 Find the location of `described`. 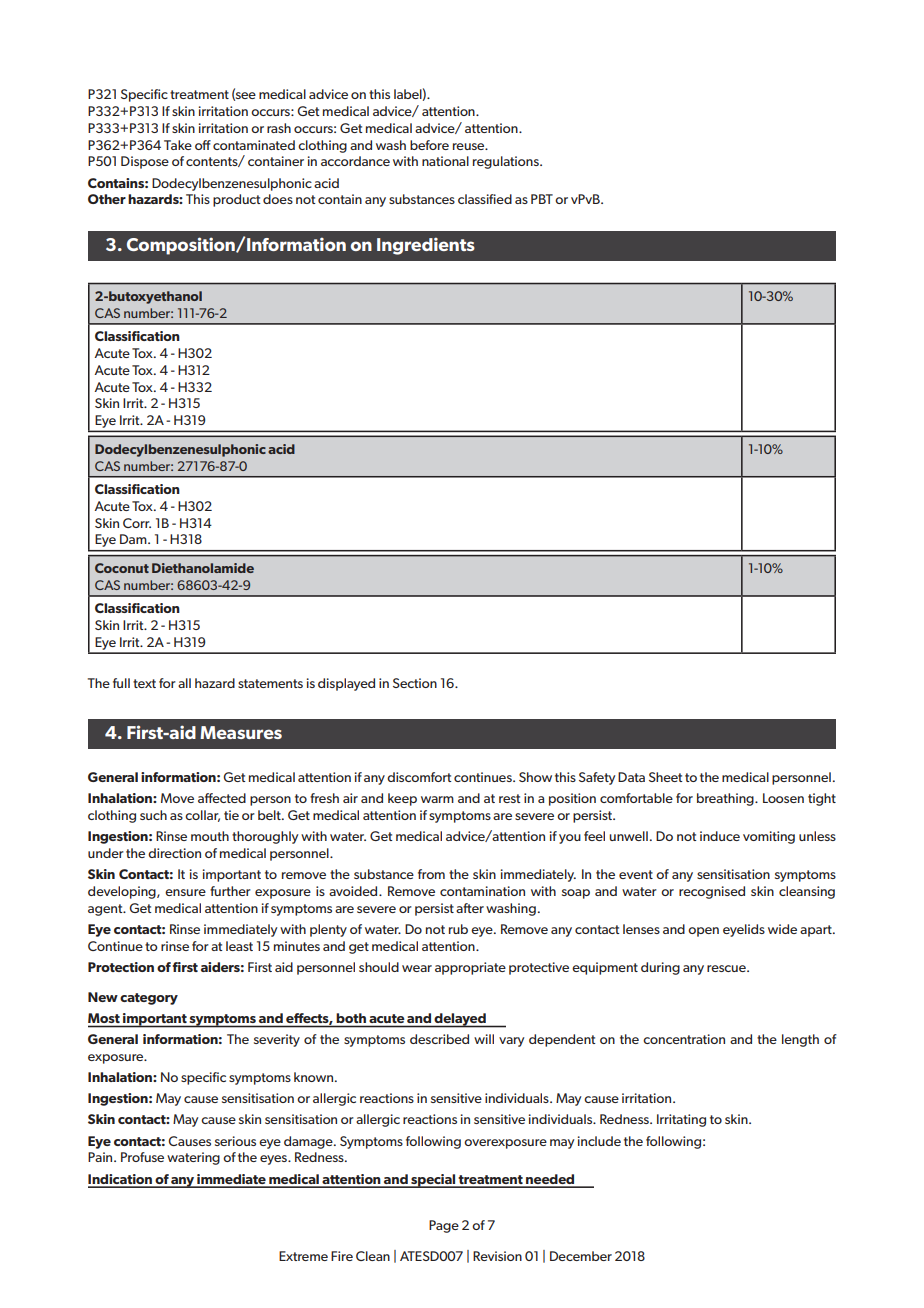

described is located at coordinates (439, 1039).
